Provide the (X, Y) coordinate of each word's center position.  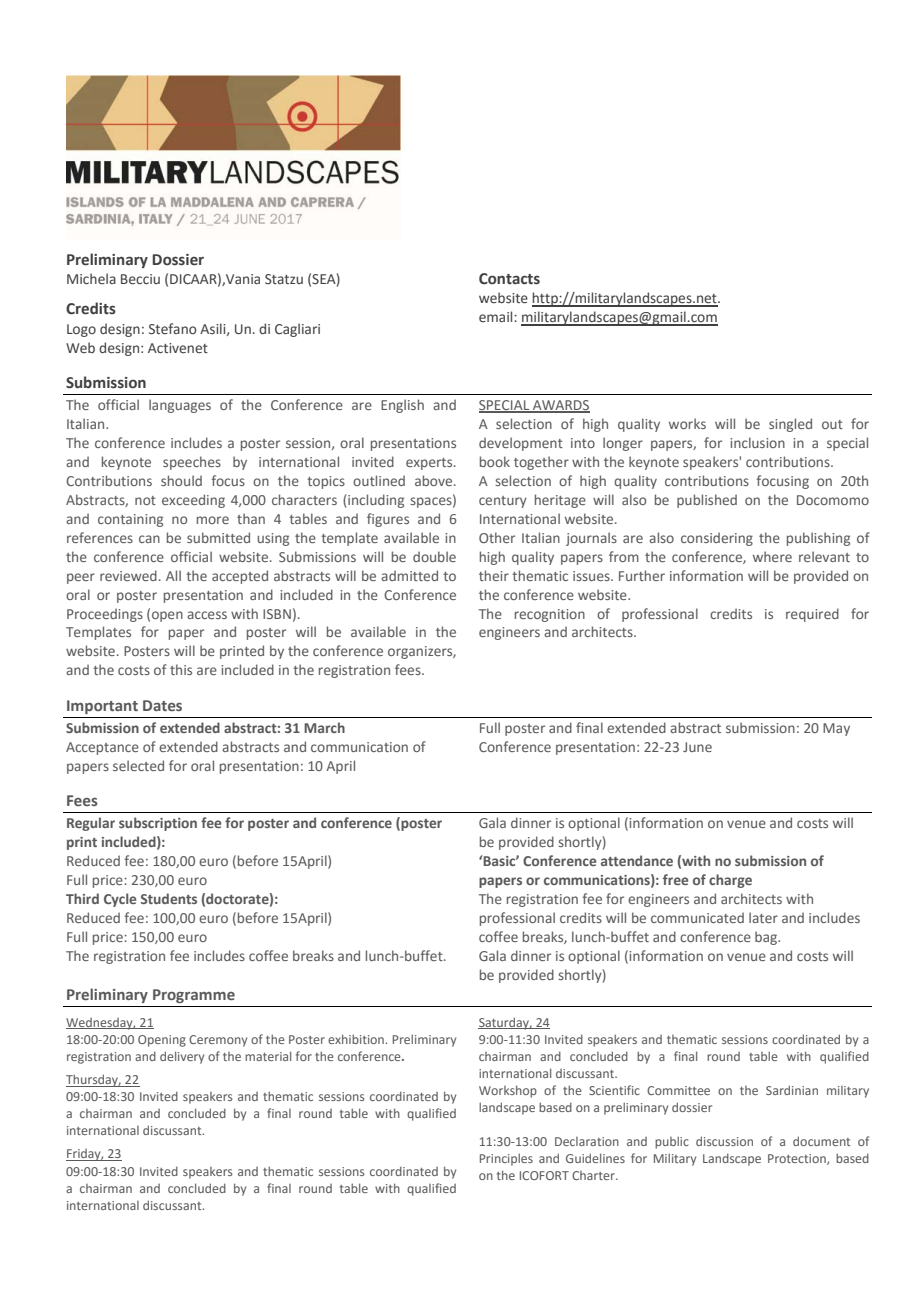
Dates (162, 705)
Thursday (93, 1080)
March (324, 727)
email (497, 316)
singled (790, 425)
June (697, 747)
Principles (506, 1159)
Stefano (173, 328)
